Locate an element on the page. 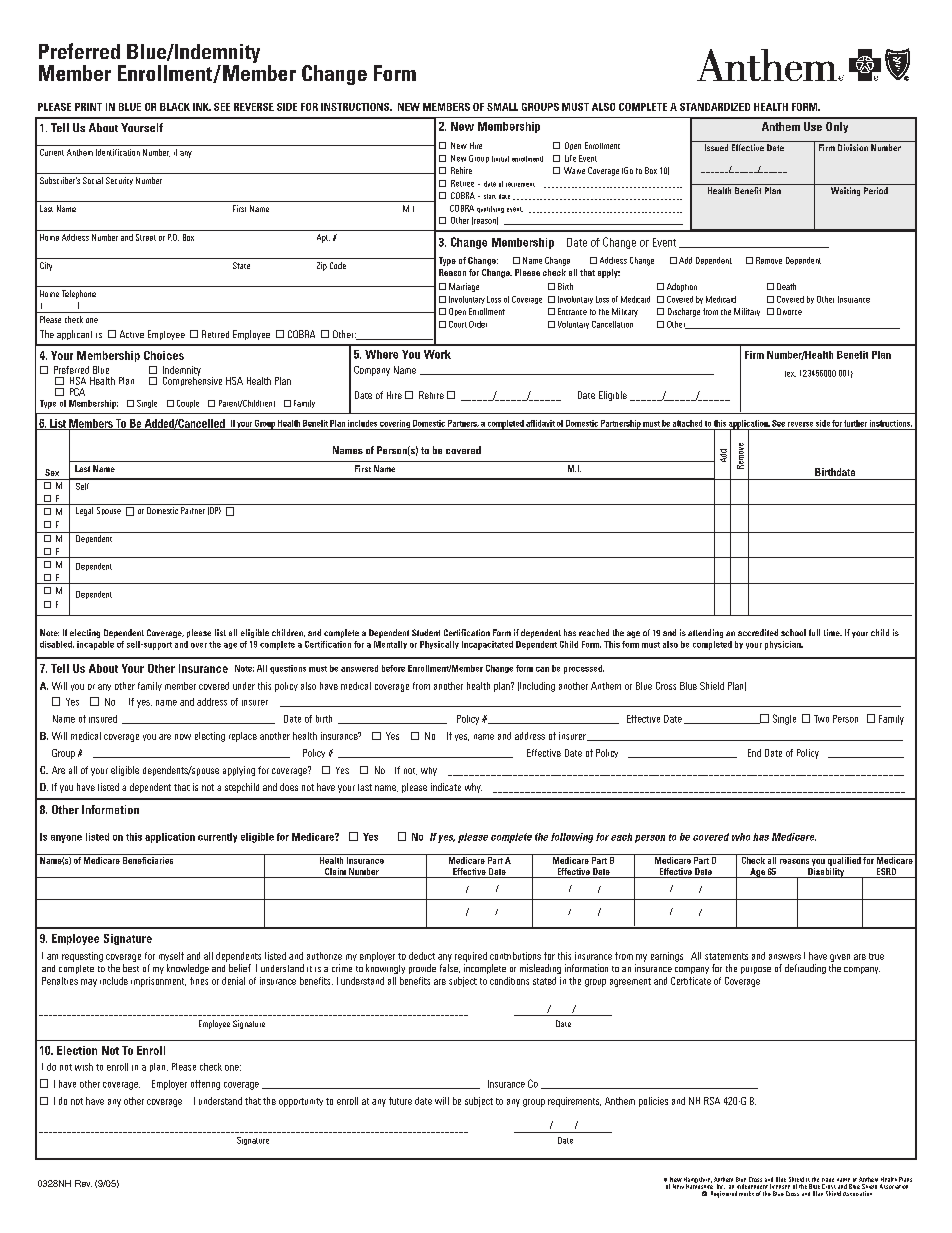 This page has height=1233, width=952. Beneficiaries is located at coordinates (148, 859).
